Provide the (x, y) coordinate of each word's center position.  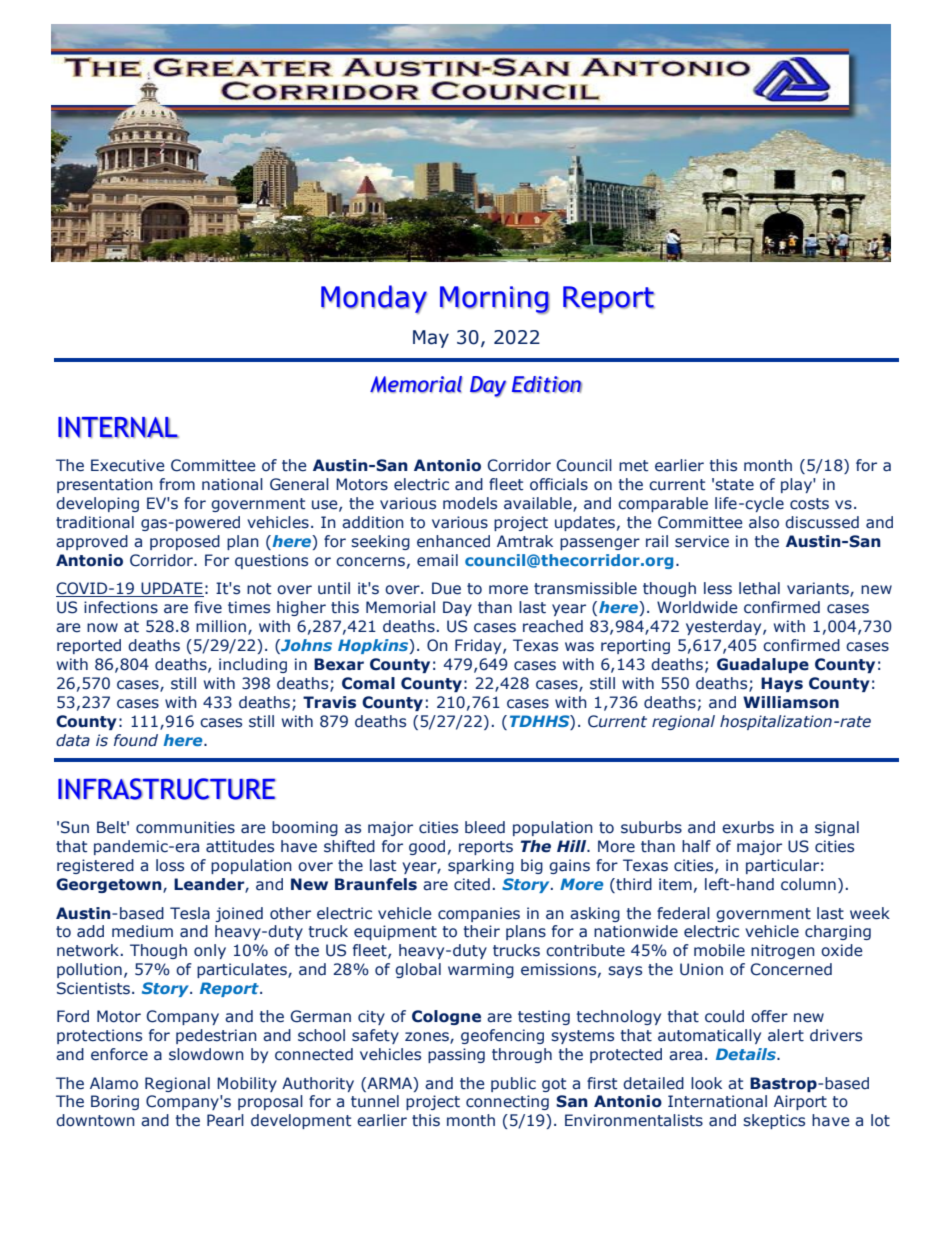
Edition (547, 384)
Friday (479, 646)
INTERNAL (118, 427)
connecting (507, 1102)
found (136, 740)
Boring (115, 1102)
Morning (495, 300)
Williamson (791, 702)
